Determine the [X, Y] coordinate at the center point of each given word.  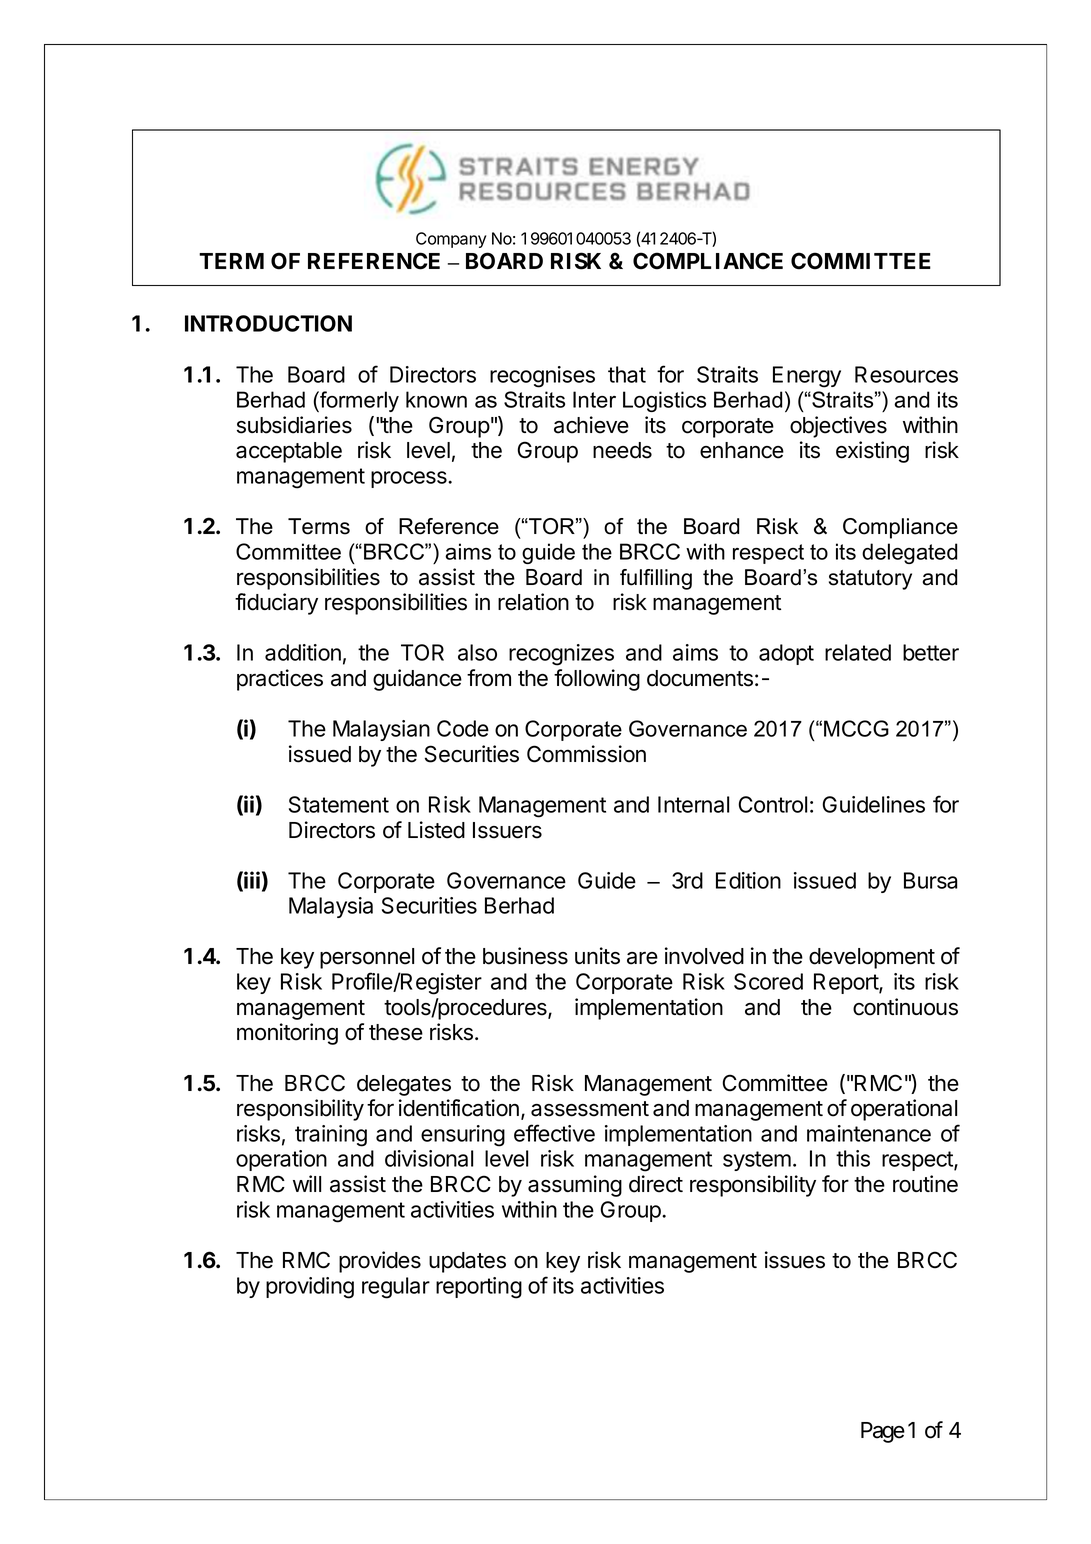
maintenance [869, 1133]
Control [772, 804]
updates [467, 1262]
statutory [870, 580]
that [627, 374]
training [331, 1136]
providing [310, 1288]
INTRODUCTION [268, 323]
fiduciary [276, 604]
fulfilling [656, 579]
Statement [339, 804]
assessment [590, 1109]
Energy [807, 377]
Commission [586, 754]
